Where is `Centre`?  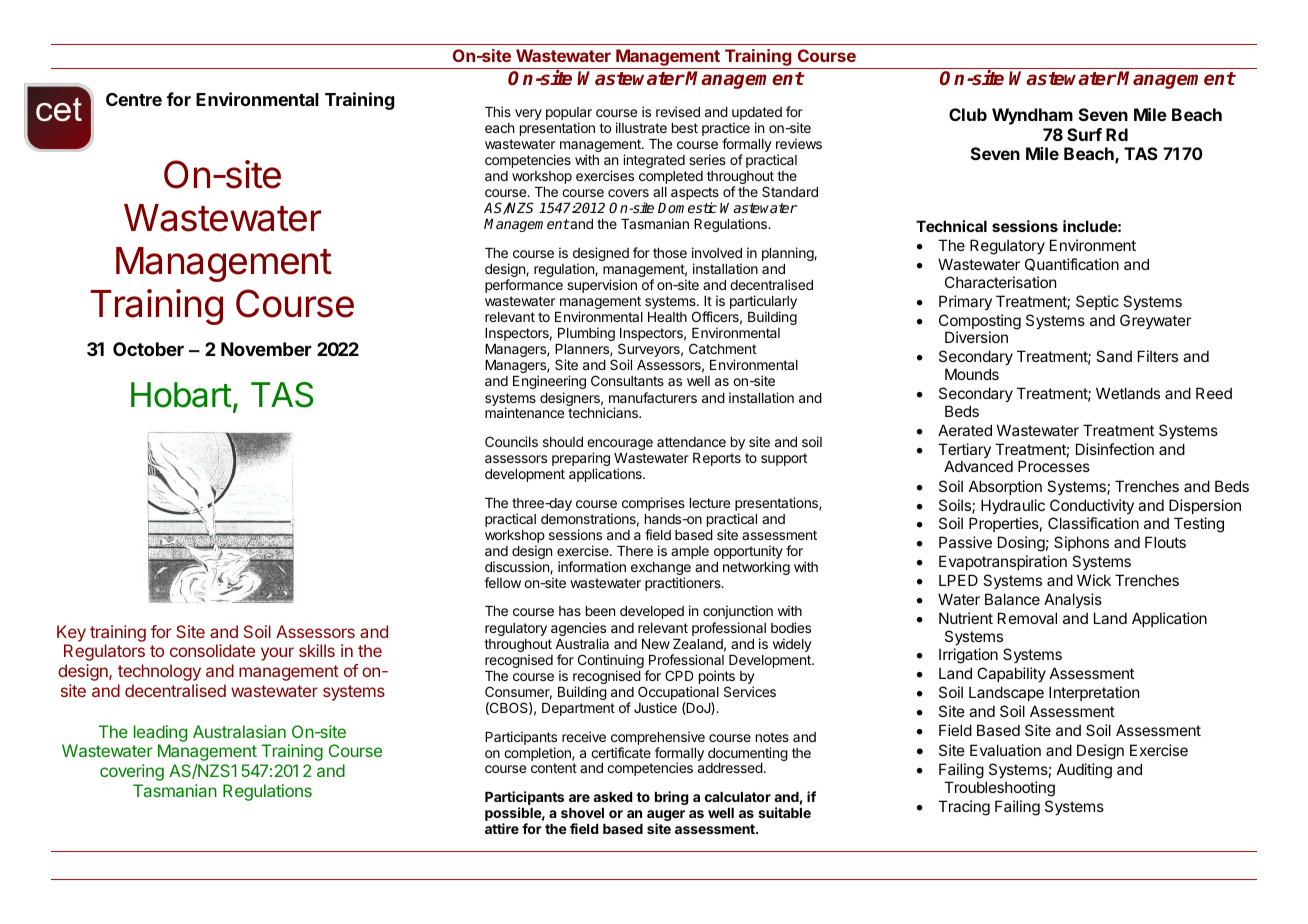 Centre is located at coordinates (134, 99).
